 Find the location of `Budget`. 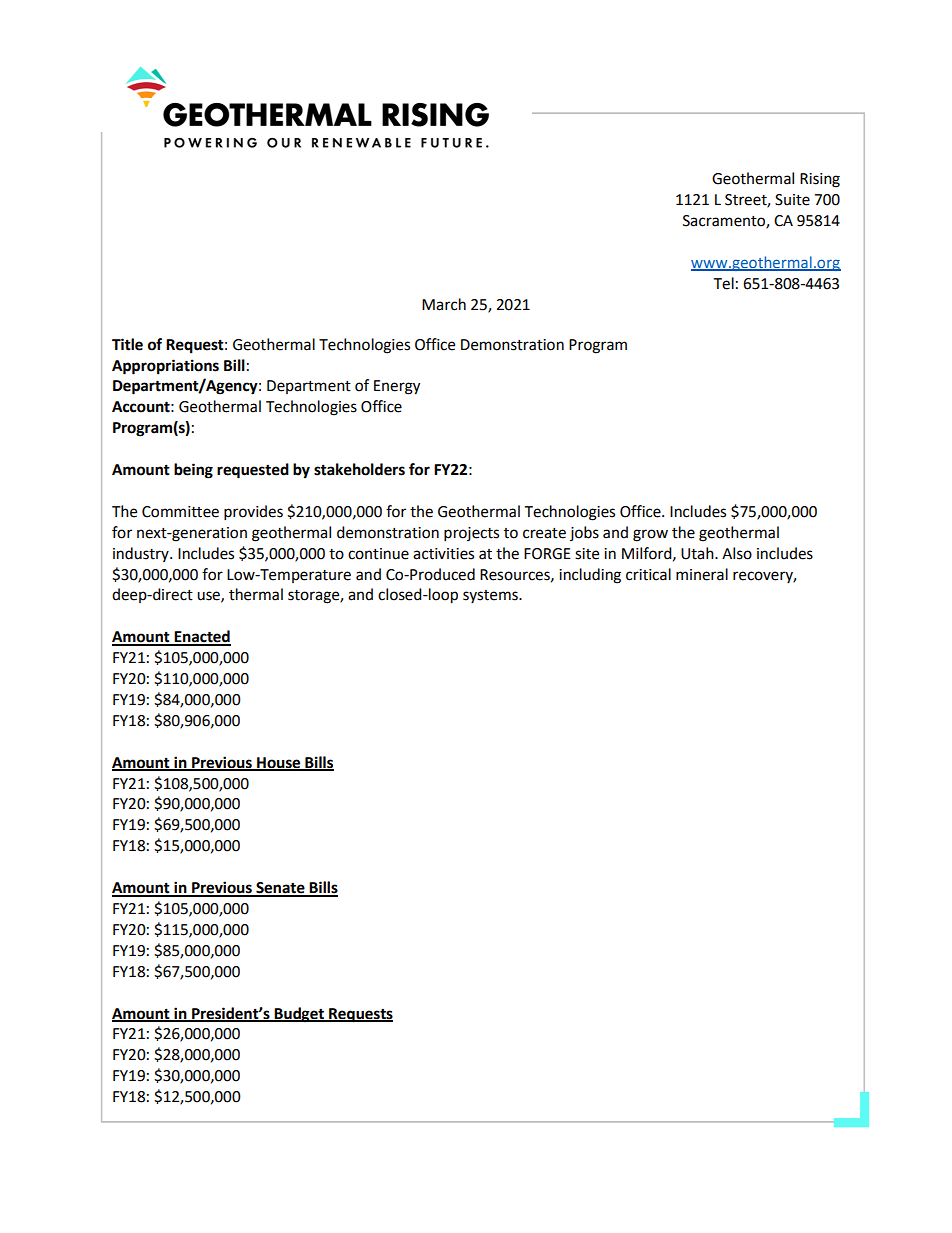

Budget is located at coordinates (299, 1015).
